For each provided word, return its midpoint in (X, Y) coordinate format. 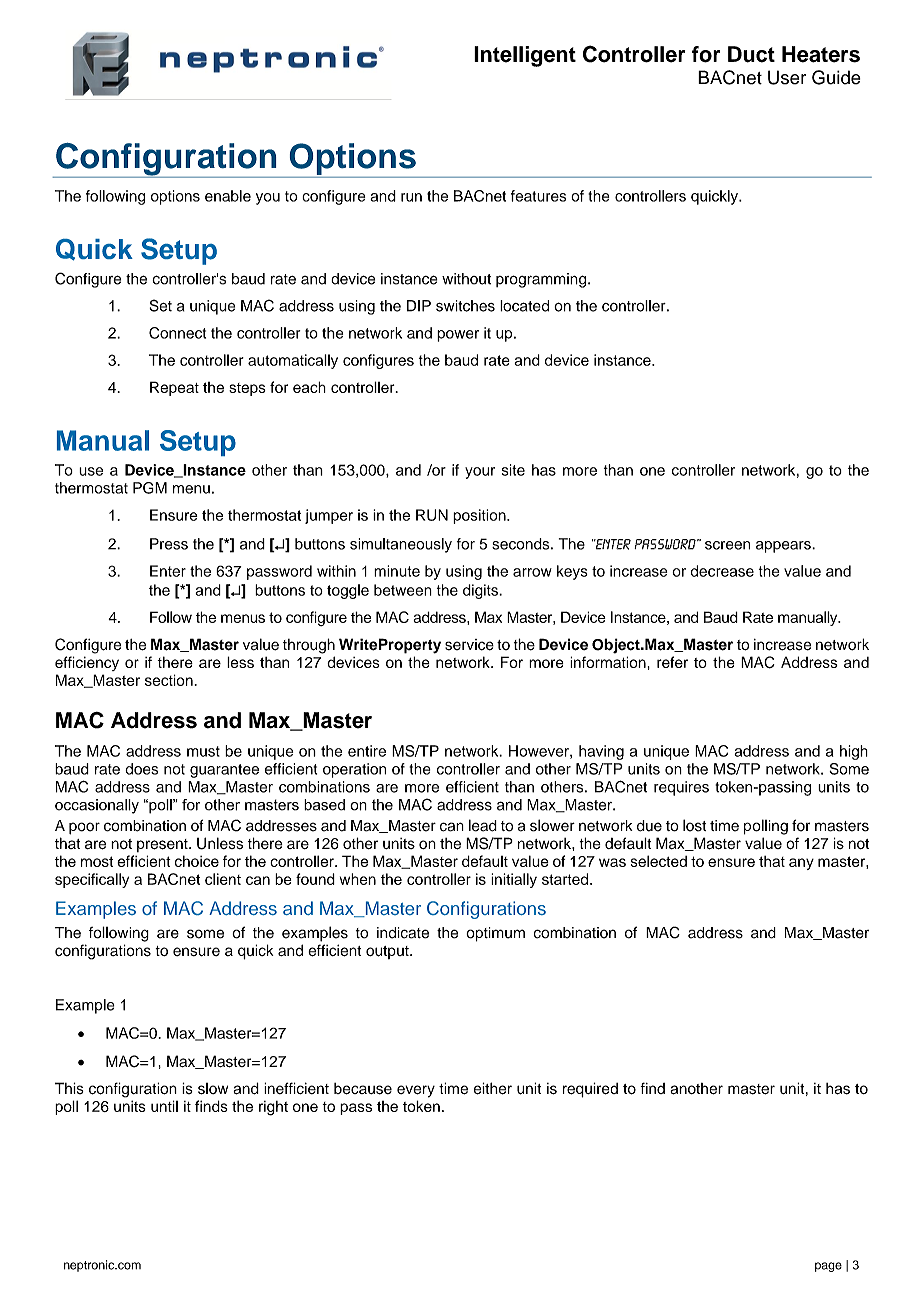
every (416, 1091)
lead (483, 825)
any (801, 864)
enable (228, 196)
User (787, 77)
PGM (150, 488)
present (163, 845)
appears (784, 547)
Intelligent (525, 56)
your (480, 473)
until (164, 1106)
